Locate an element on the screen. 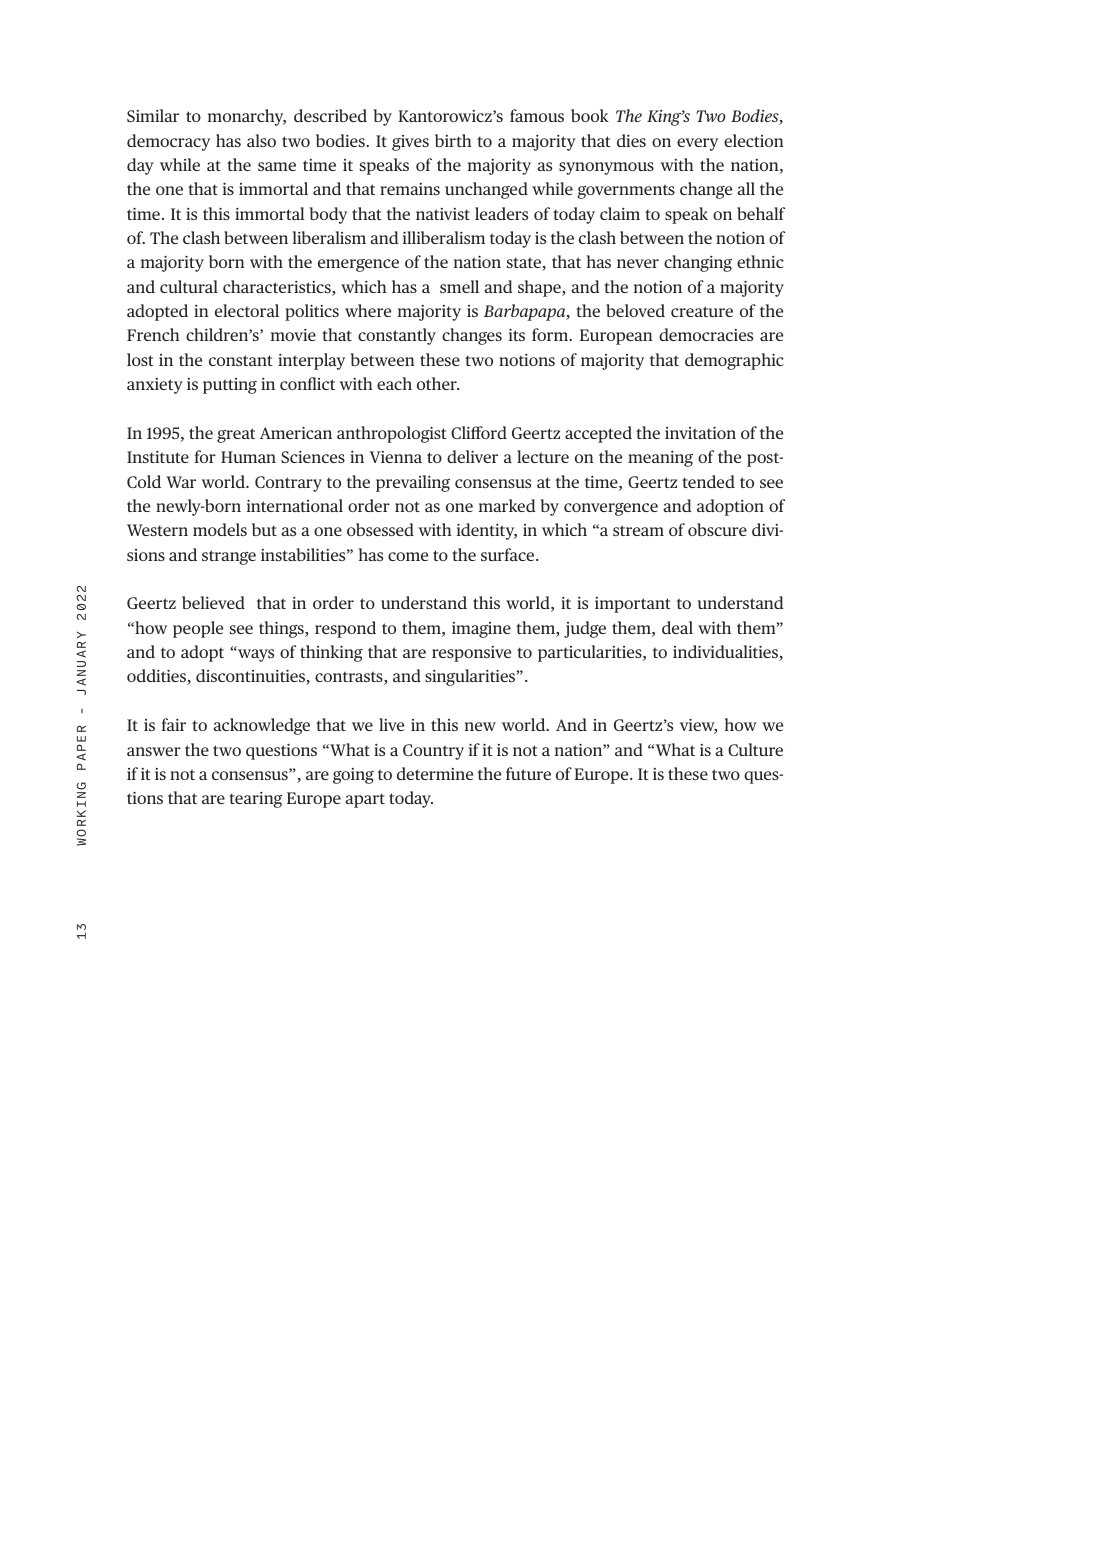 This screenshot has height=1549, width=1095. obscure is located at coordinates (717, 529).
